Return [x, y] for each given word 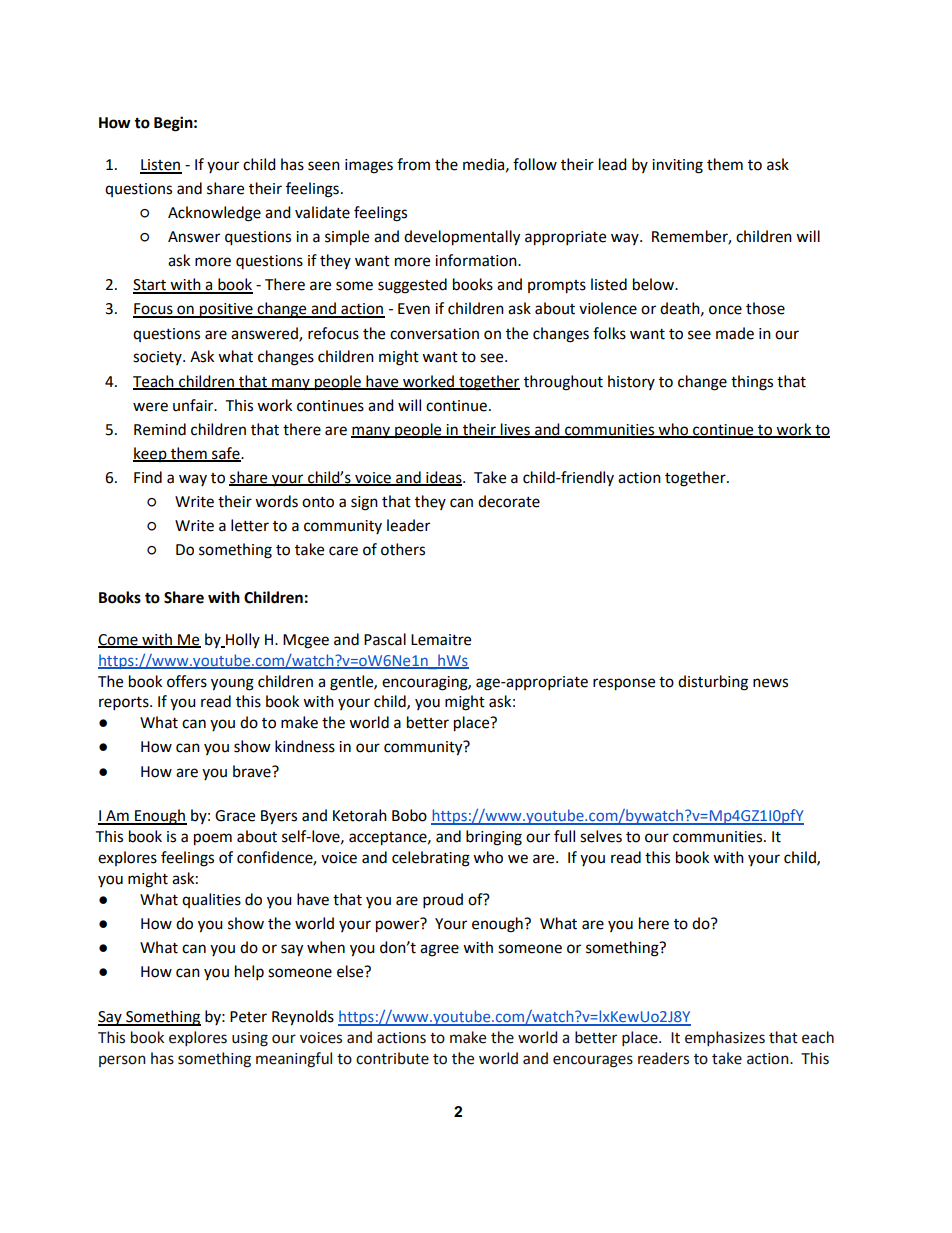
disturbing [713, 683]
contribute [392, 1058]
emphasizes [725, 1038]
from [413, 164]
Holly [242, 640]
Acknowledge [214, 214]
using [250, 1039]
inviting [677, 166]
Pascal [385, 639]
